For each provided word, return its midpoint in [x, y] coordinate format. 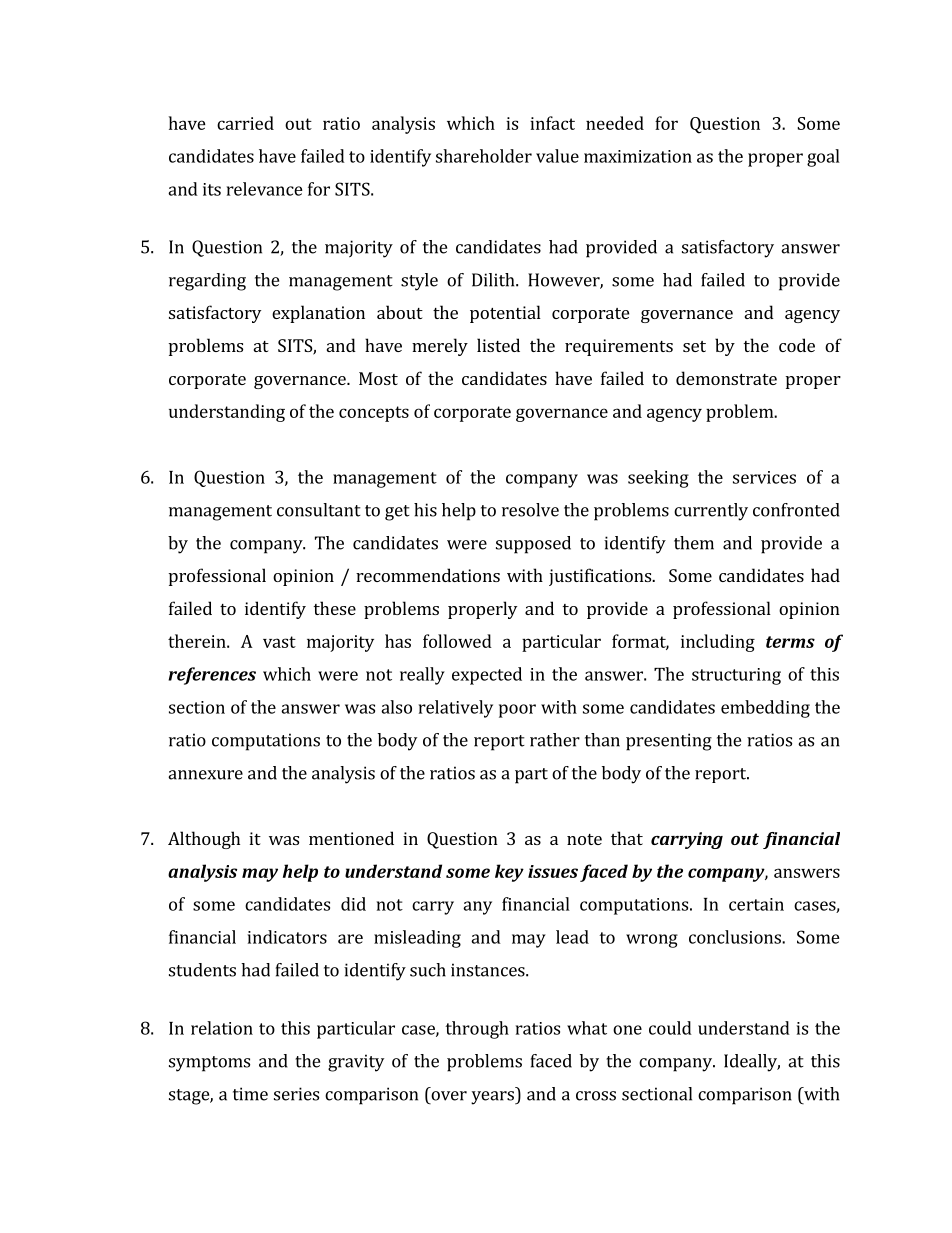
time [250, 1094]
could [670, 1028]
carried [245, 123]
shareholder [484, 156]
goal [823, 158]
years [493, 1098]
